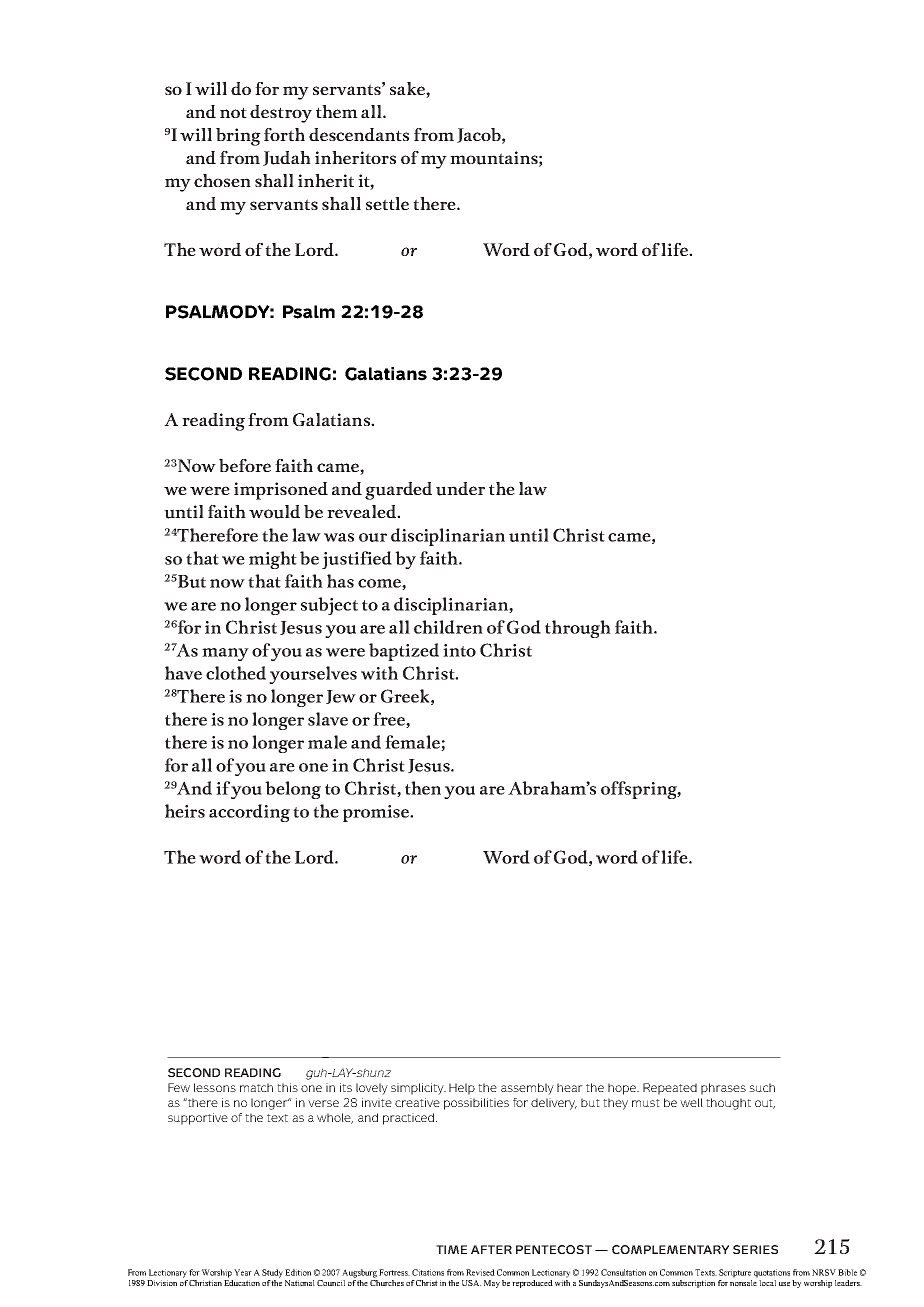  I want to click on bring, so click(238, 137).
